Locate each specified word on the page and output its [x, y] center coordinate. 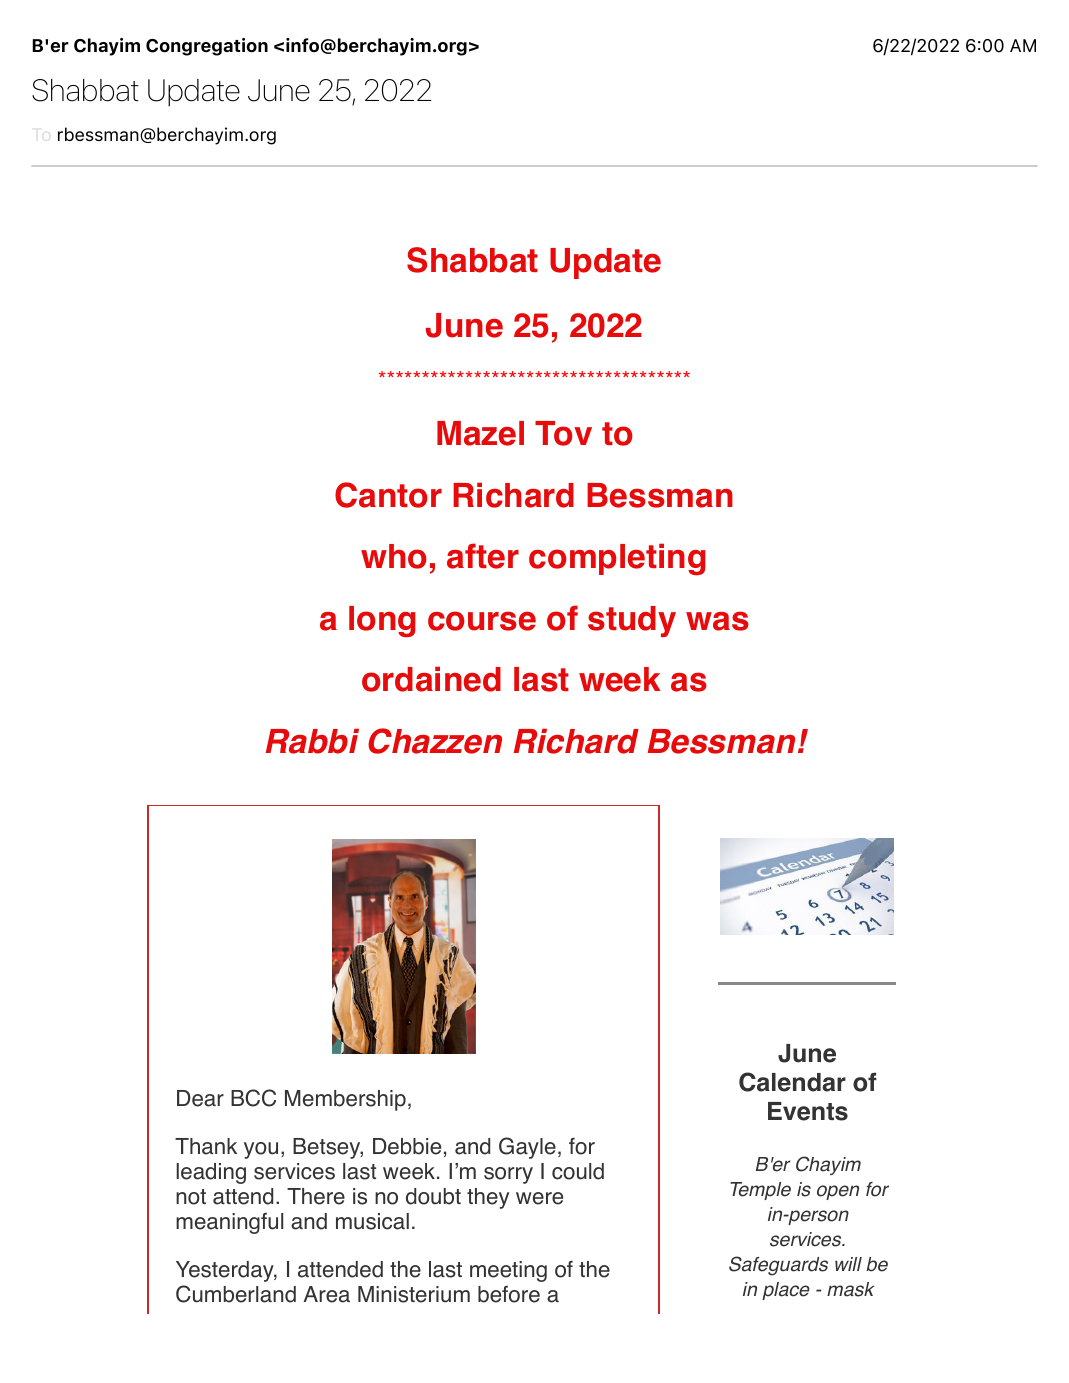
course [482, 621]
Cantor [388, 495]
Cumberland [236, 1294]
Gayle [527, 1148]
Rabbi [312, 741]
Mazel [480, 433]
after [483, 556]
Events [808, 1111]
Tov [563, 433]
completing [617, 559]
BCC [253, 1098]
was [717, 621]
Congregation [207, 47]
